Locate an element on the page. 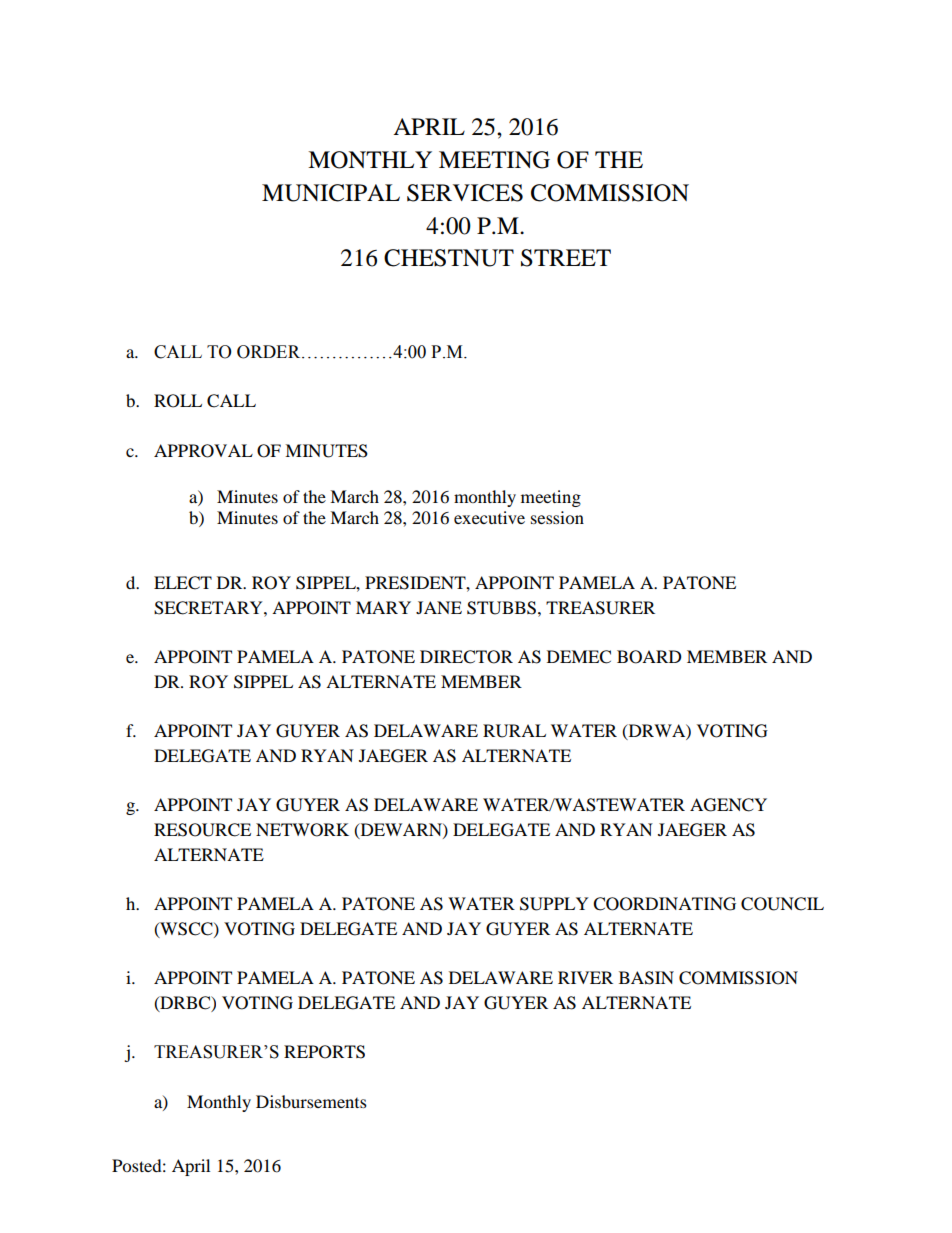  BOARD is located at coordinates (649, 657).
